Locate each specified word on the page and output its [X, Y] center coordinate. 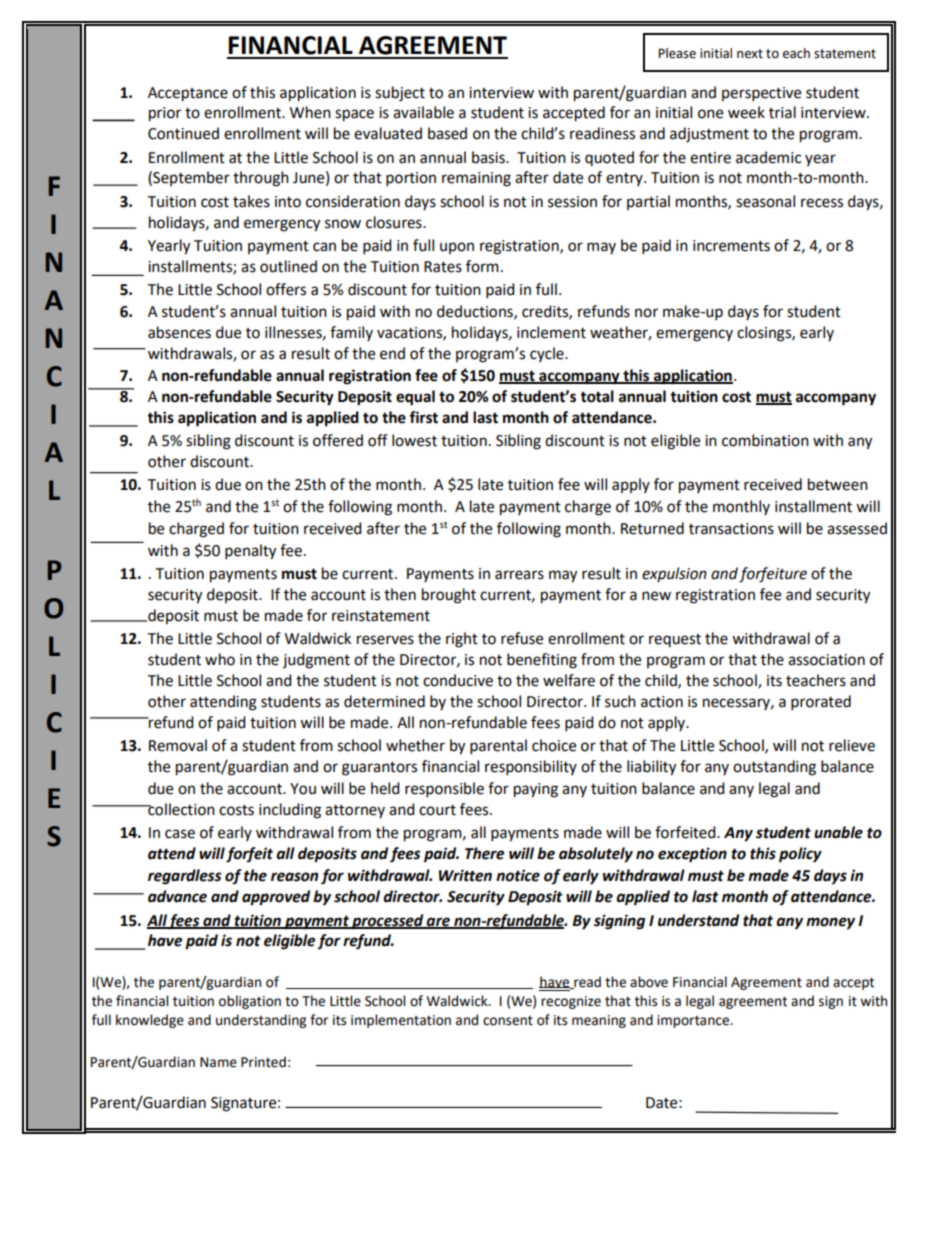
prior [165, 114]
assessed [857, 528]
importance [694, 1021]
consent [508, 1021]
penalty [250, 552]
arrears [519, 575]
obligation [250, 1002]
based [447, 133]
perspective [761, 94]
